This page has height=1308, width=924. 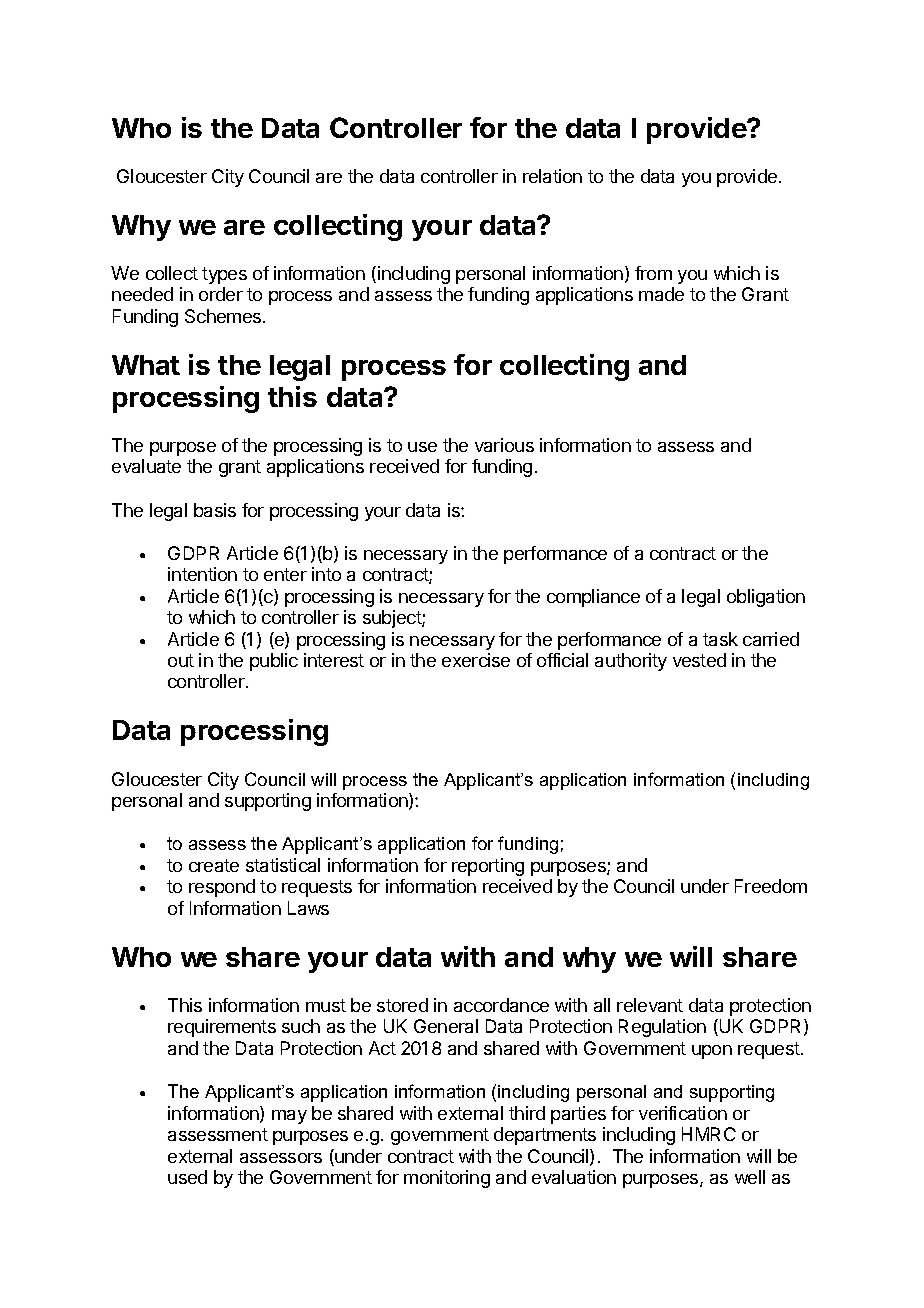 I want to click on relation, so click(x=552, y=176).
